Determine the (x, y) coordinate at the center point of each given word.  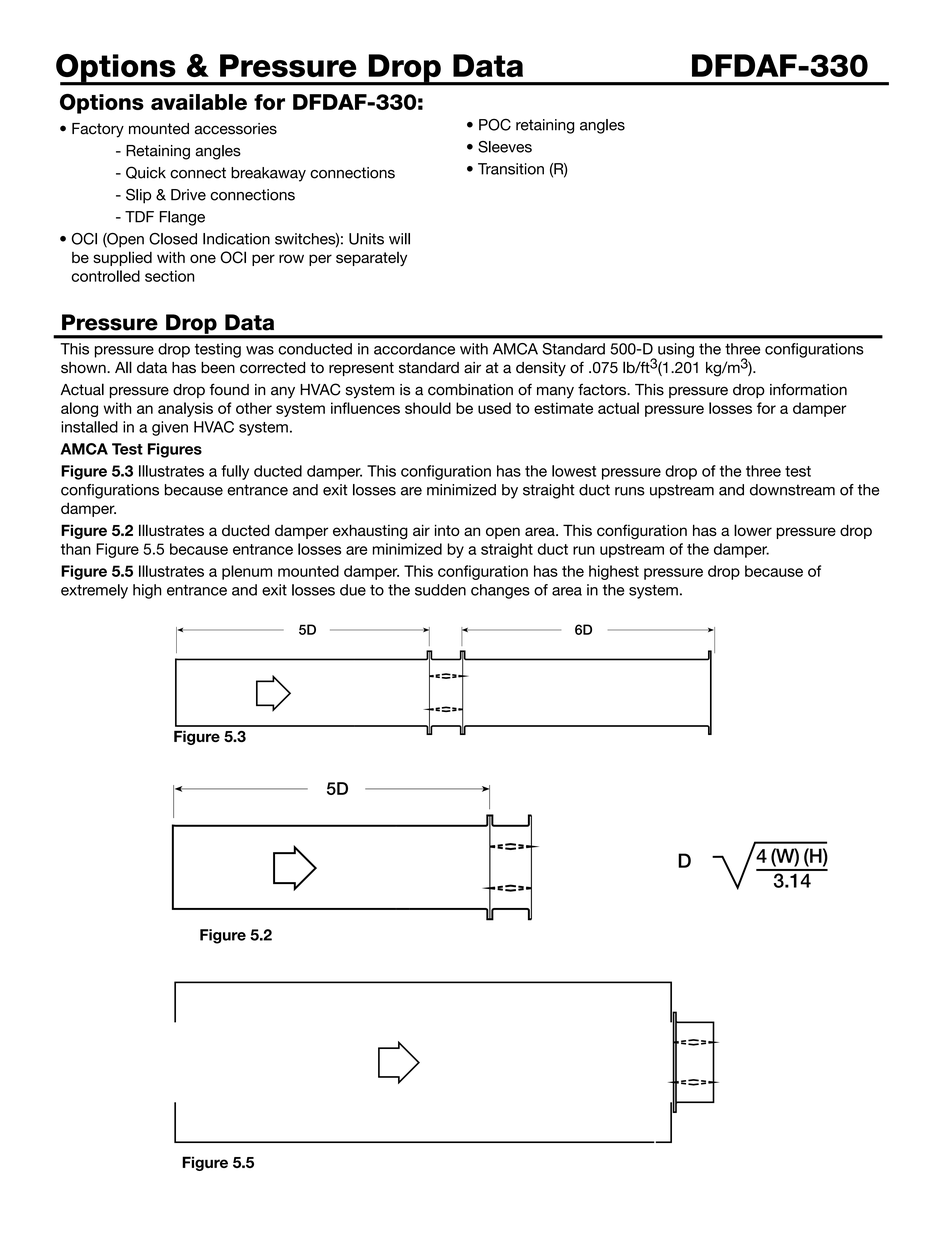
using (676, 350)
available (199, 102)
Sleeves (505, 147)
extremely (94, 591)
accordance (414, 349)
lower (753, 530)
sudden (440, 590)
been (218, 368)
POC (495, 124)
